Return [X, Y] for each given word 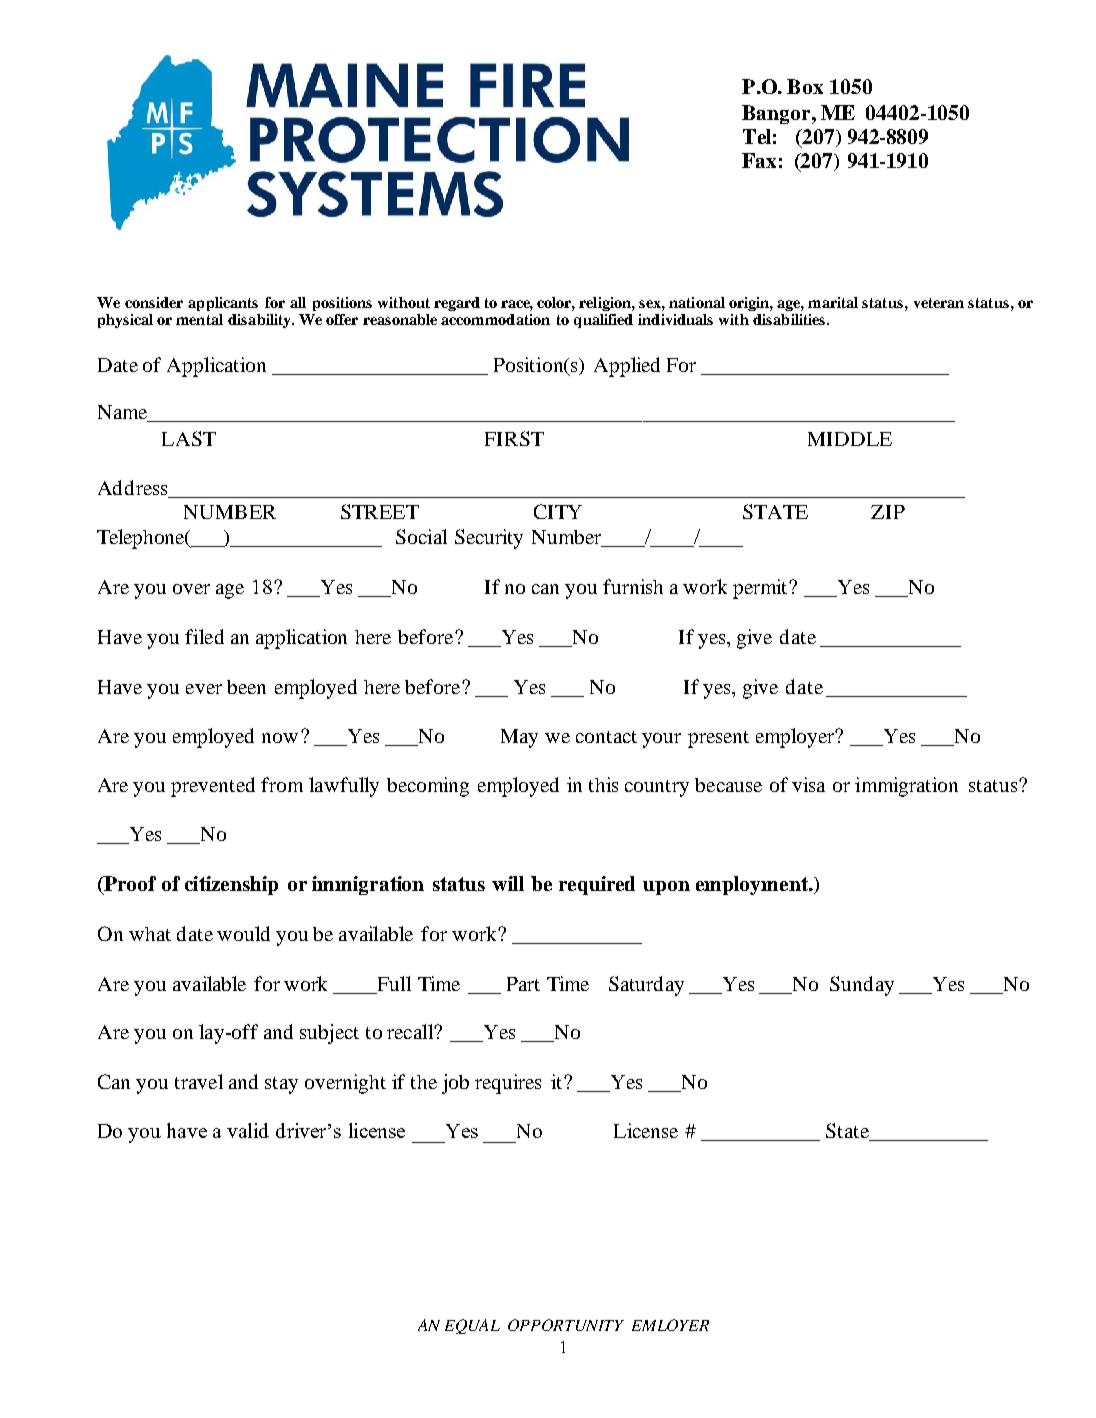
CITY [558, 511]
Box [805, 86]
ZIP [888, 512]
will [508, 883]
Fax [759, 160]
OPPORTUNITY [566, 1325]
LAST [189, 438]
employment [753, 885]
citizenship [231, 885]
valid [248, 1130]
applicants [223, 304]
